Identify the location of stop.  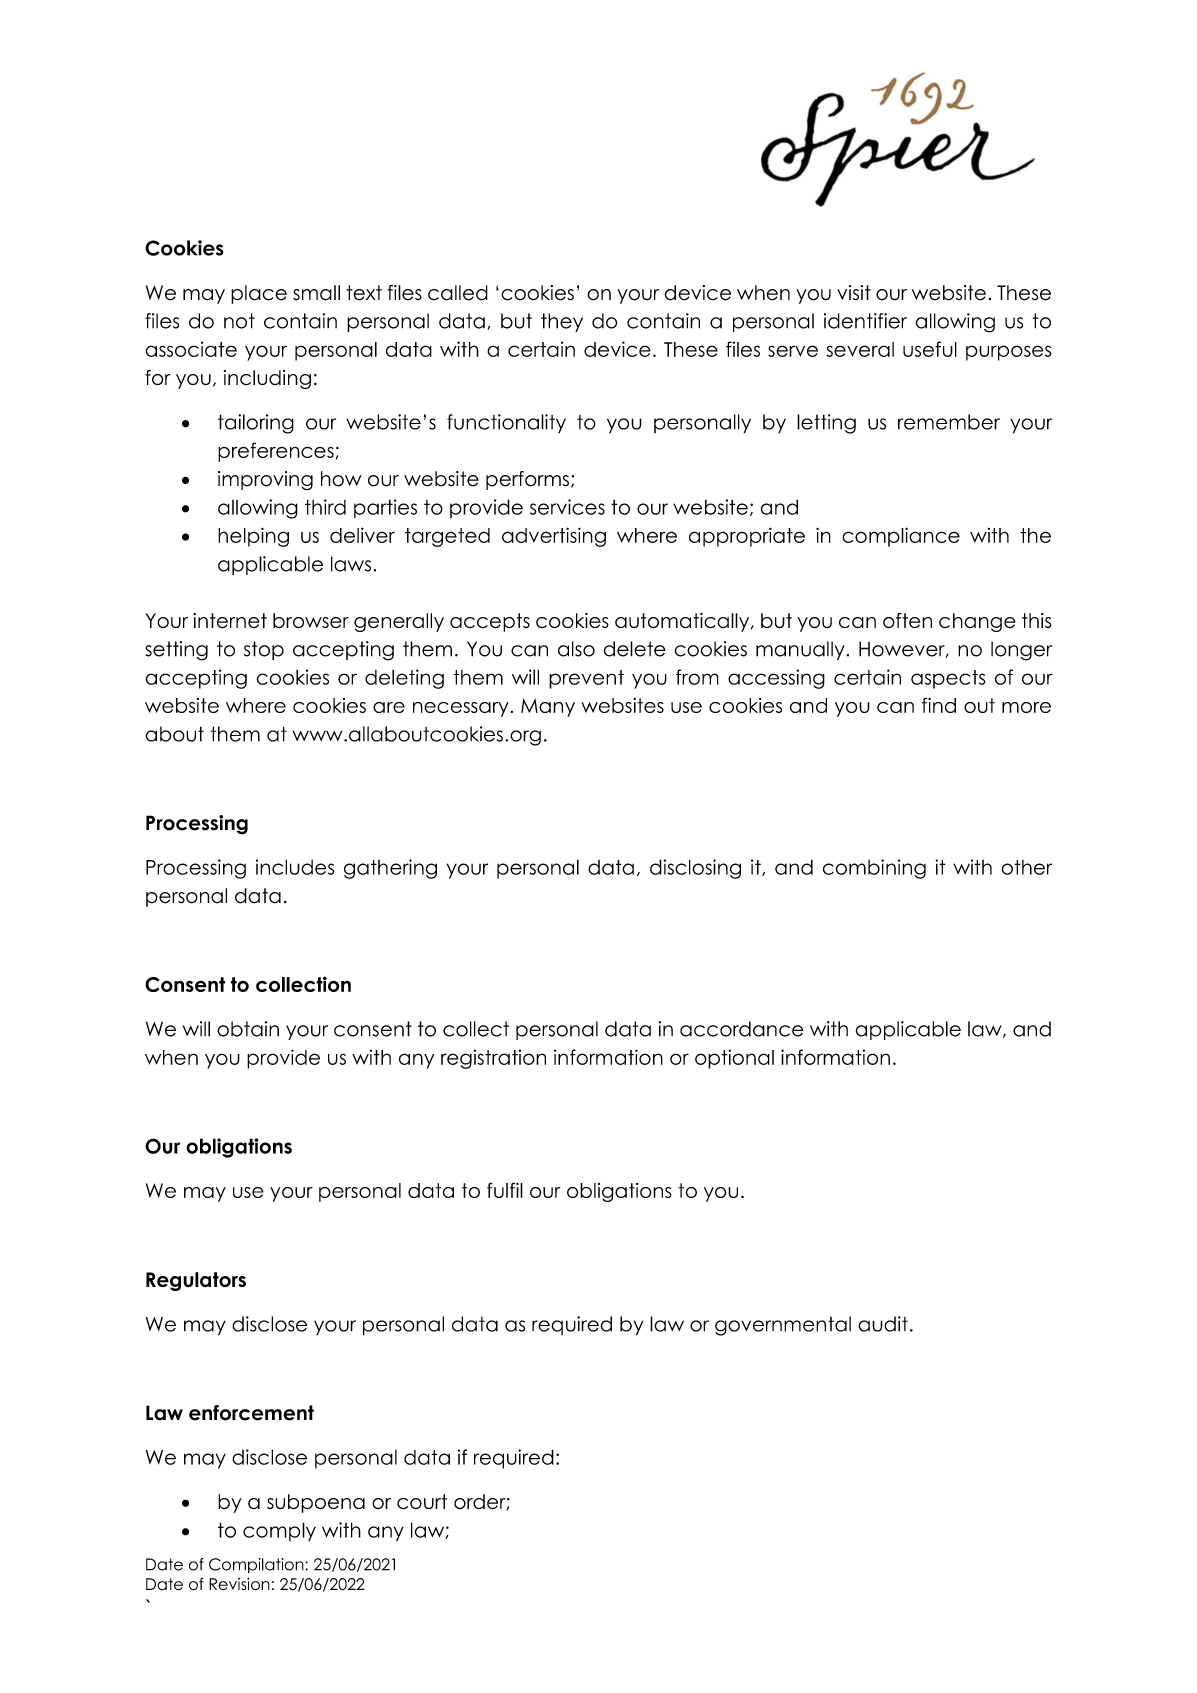
(264, 650).
